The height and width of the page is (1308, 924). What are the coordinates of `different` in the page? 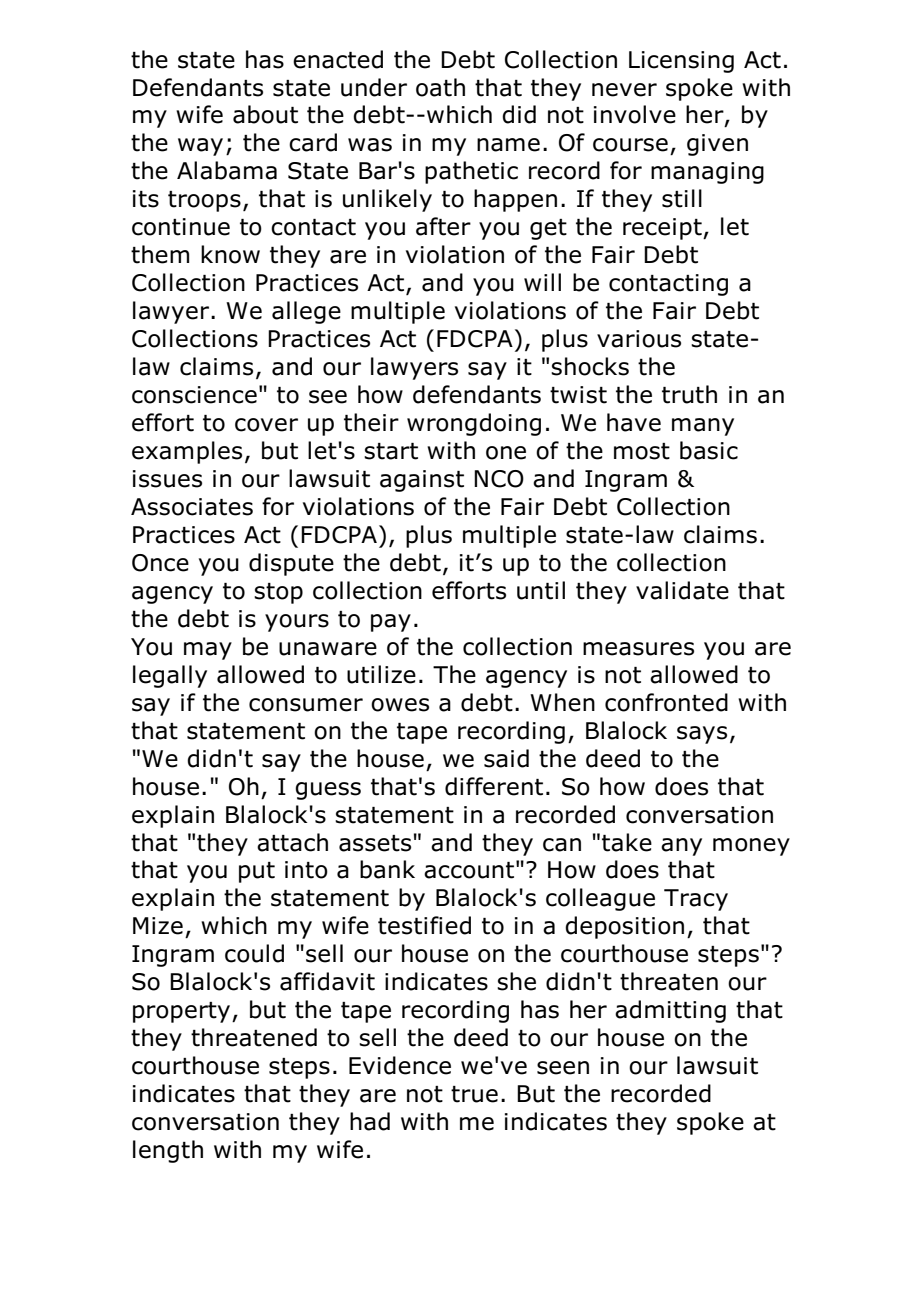 It's located at (494, 786).
